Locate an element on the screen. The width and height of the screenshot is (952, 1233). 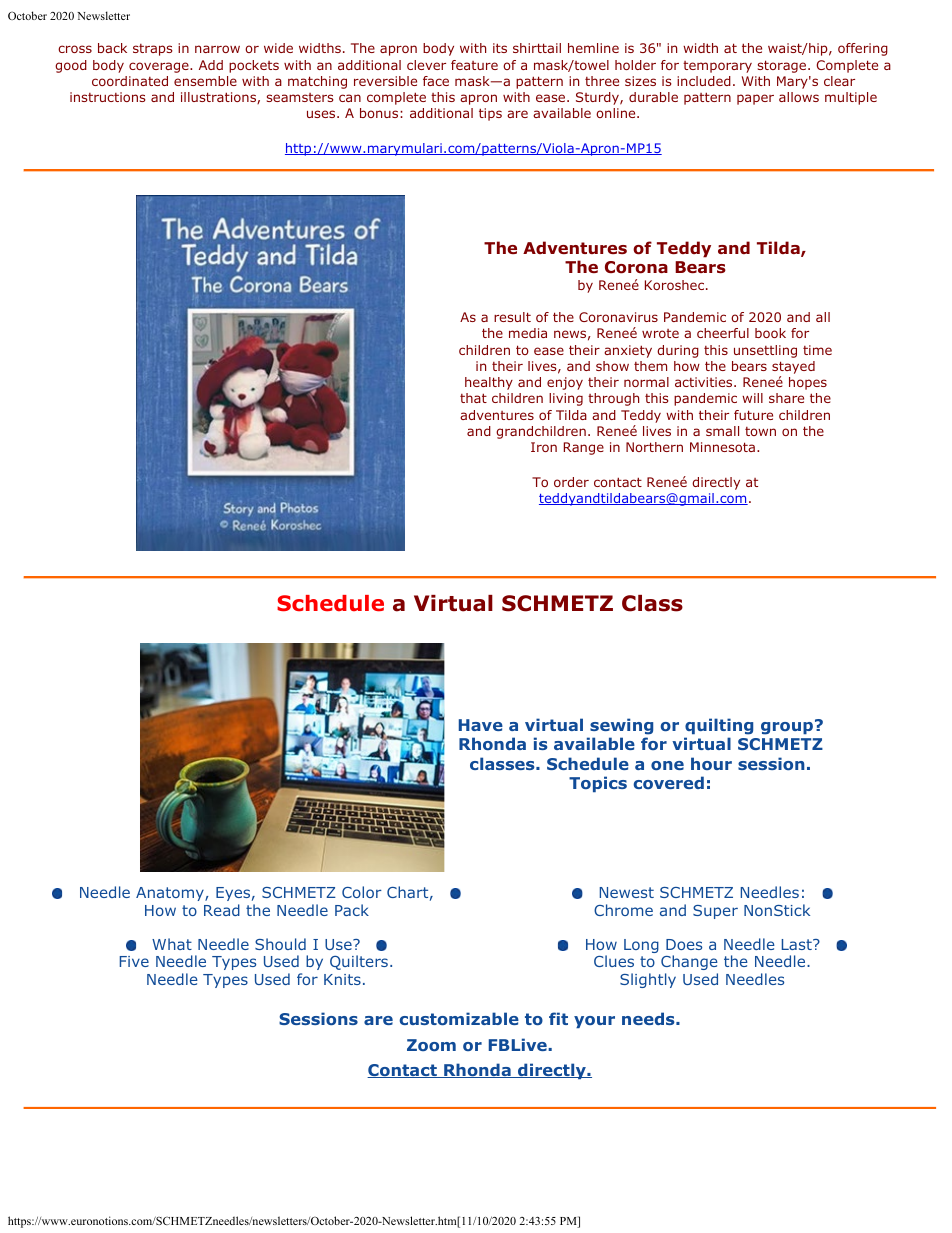
feature is located at coordinates (474, 65).
